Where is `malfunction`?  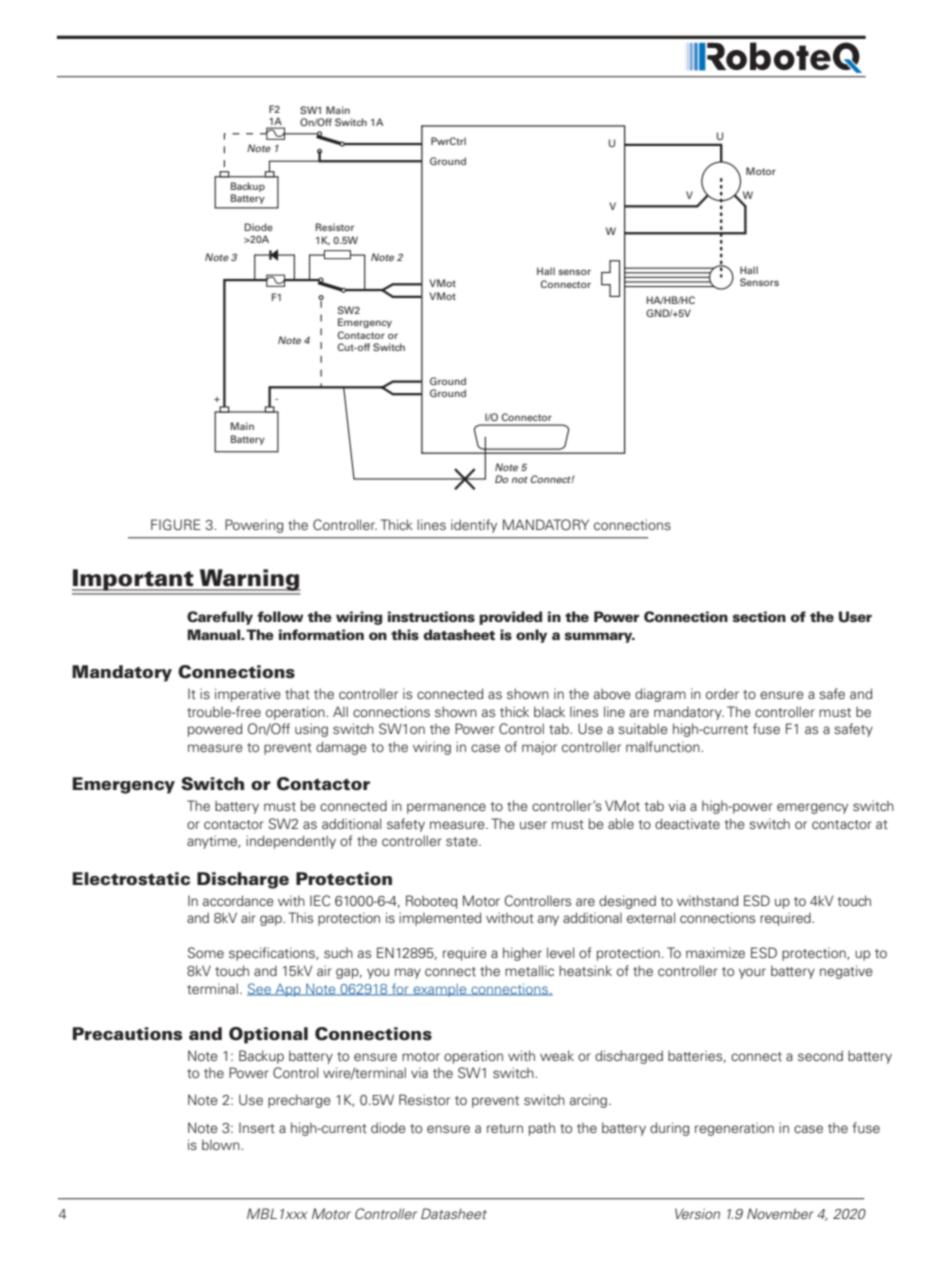
malfunction is located at coordinates (664, 746).
